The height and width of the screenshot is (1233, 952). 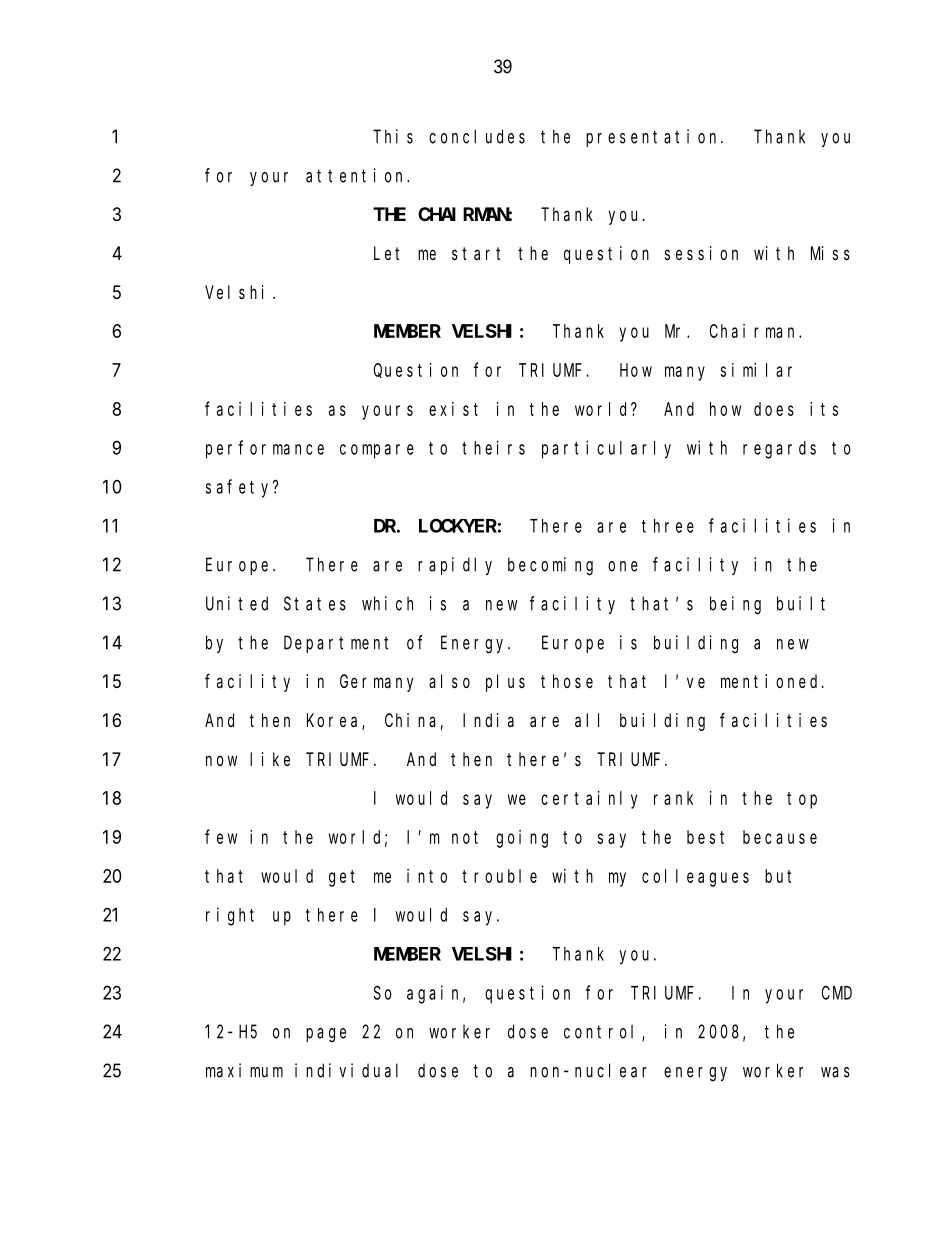 I want to click on was, so click(x=835, y=1072).
